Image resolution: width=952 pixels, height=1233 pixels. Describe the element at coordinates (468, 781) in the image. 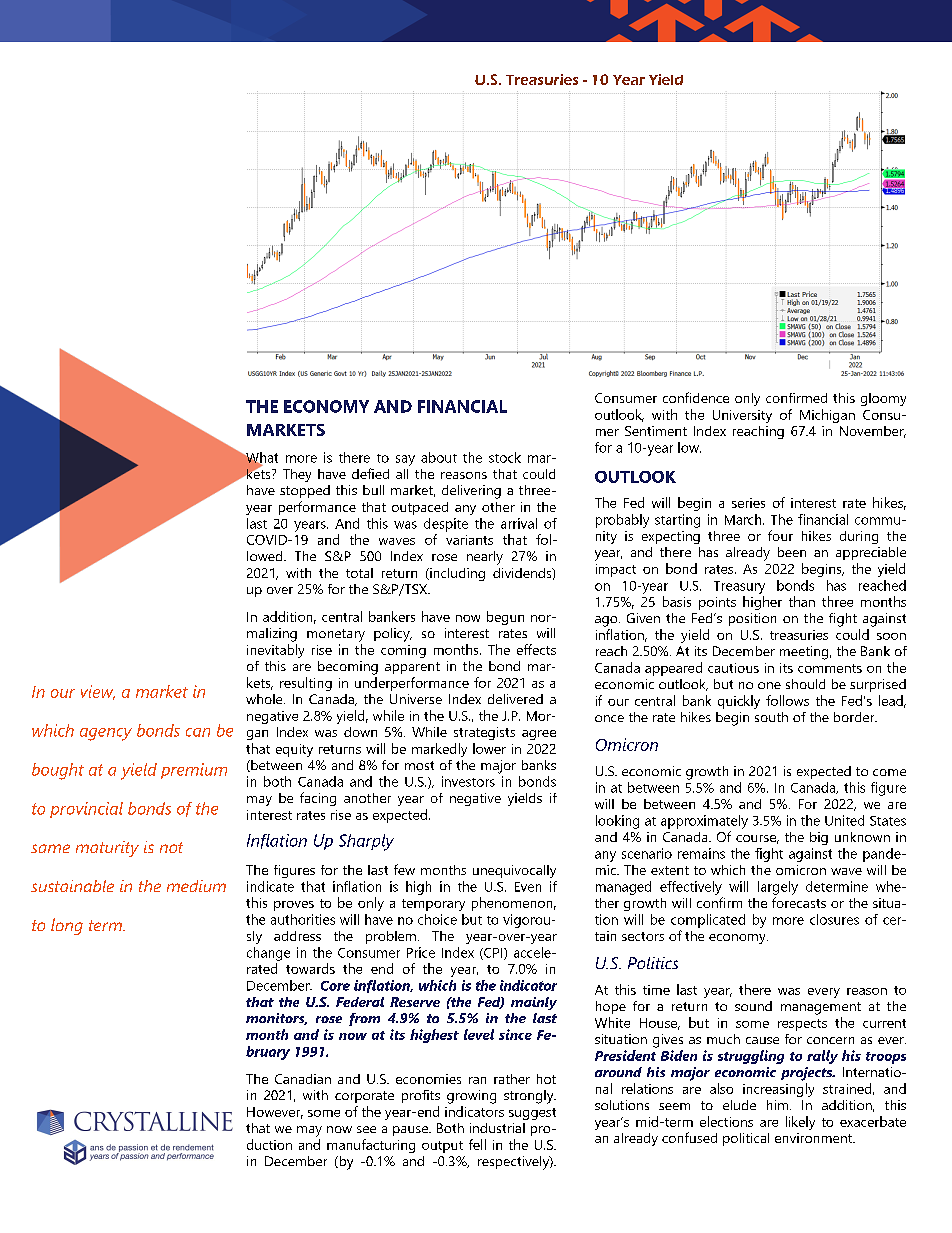

I see `investors` at that location.
